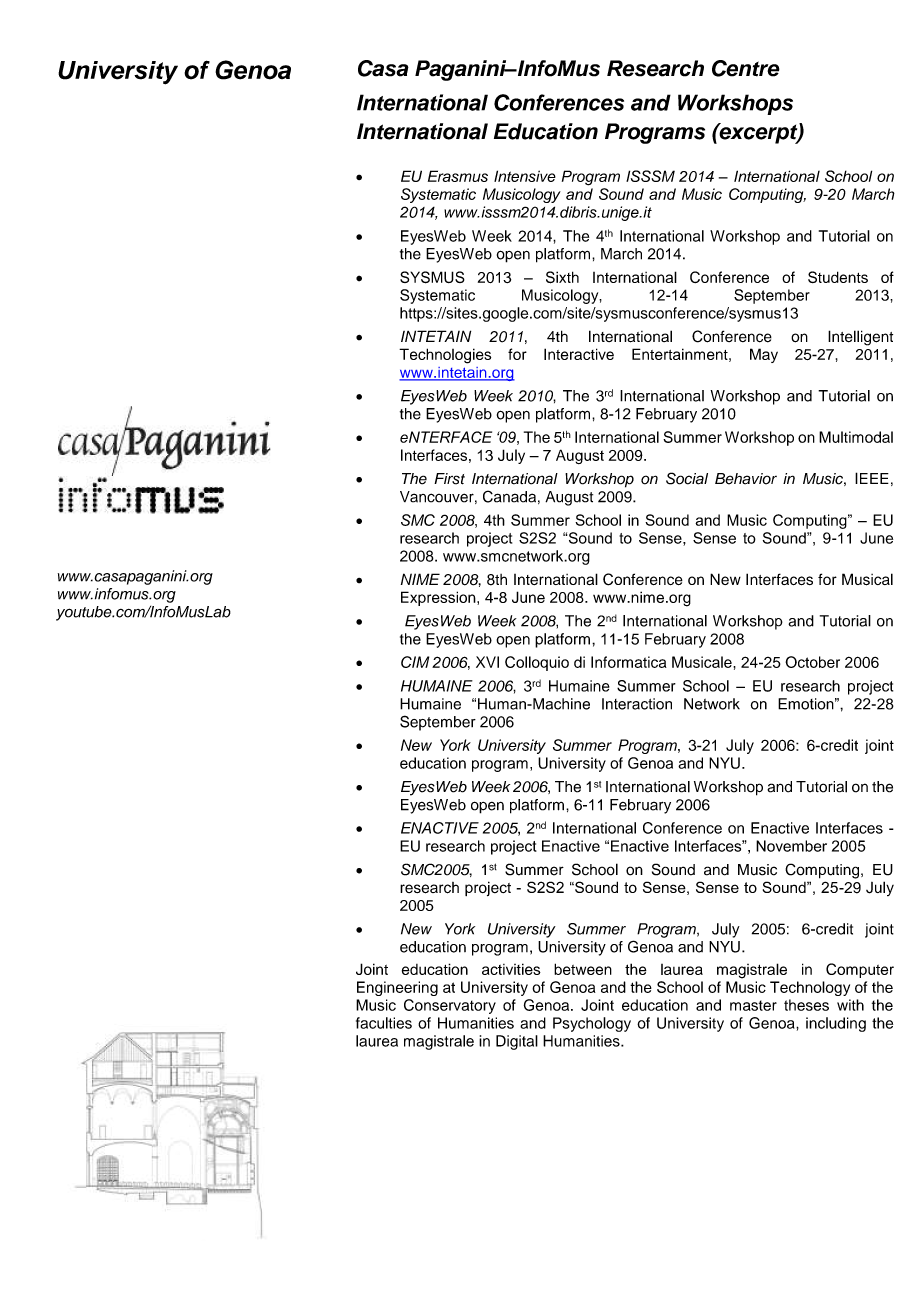 This screenshot has width=924, height=1308. Describe the element at coordinates (856, 437) in the screenshot. I see `Multimodal` at that location.
